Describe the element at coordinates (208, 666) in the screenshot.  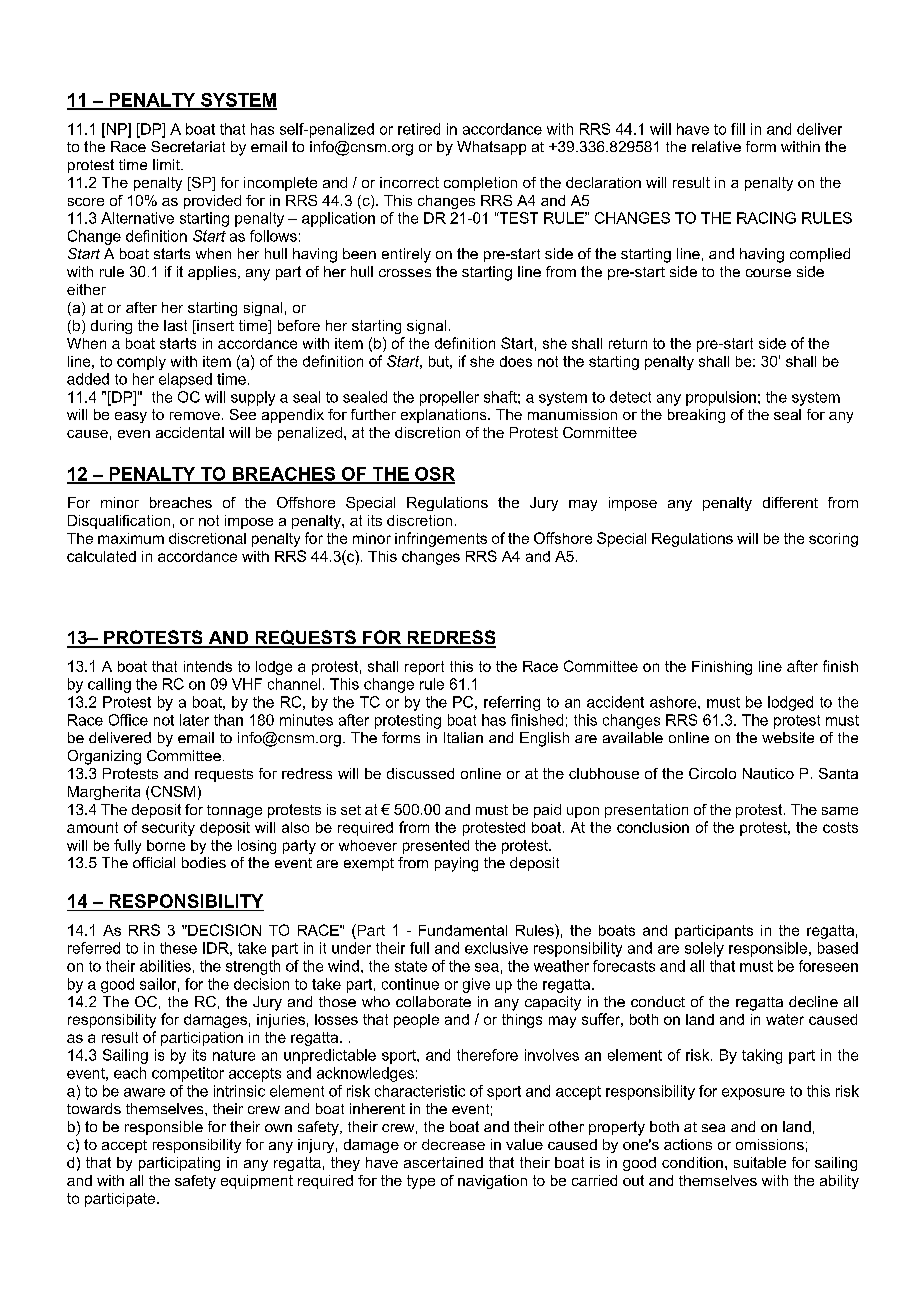
I see `intends` at that location.
